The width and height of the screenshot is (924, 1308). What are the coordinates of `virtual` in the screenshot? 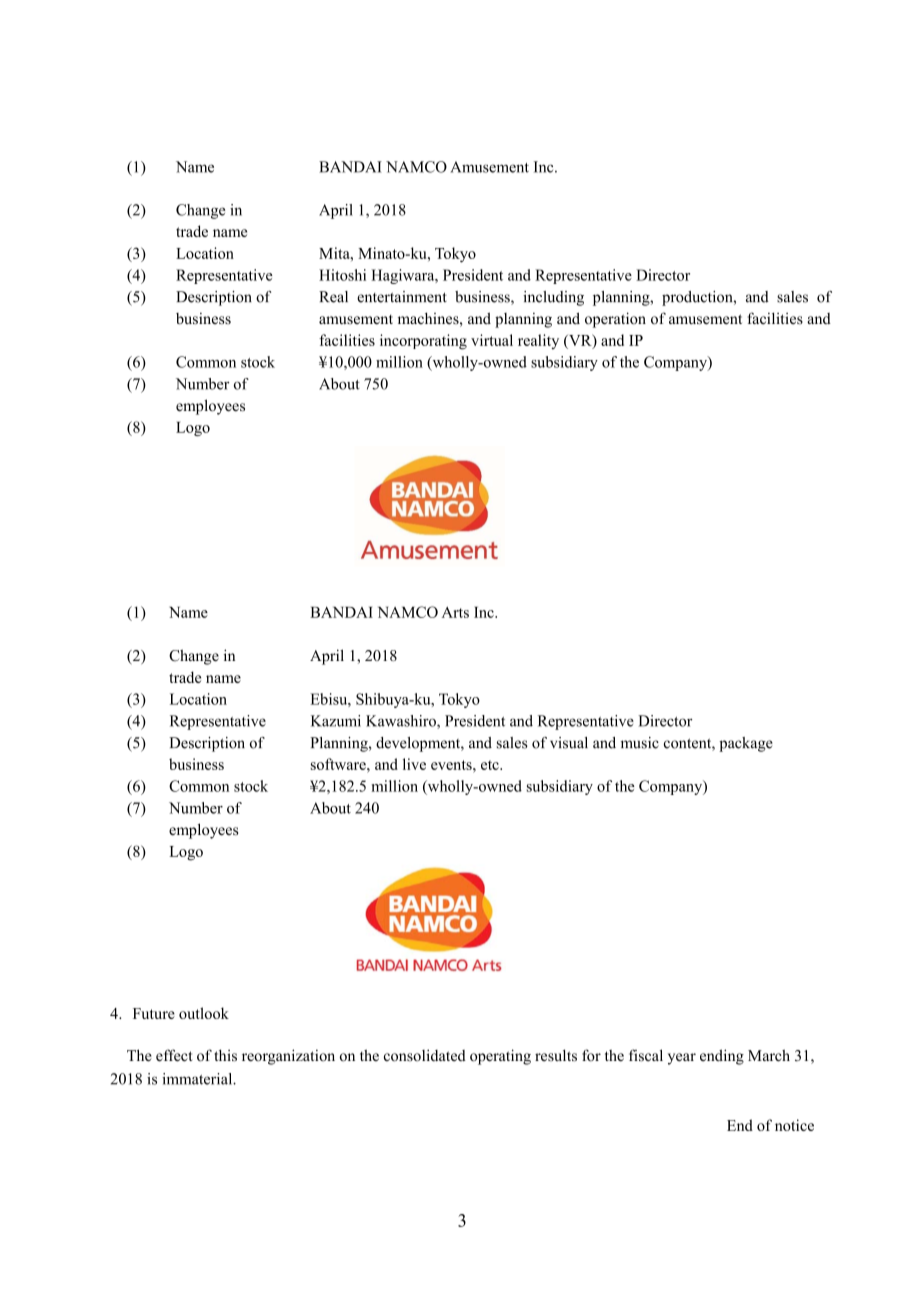 It's located at (492, 340).
